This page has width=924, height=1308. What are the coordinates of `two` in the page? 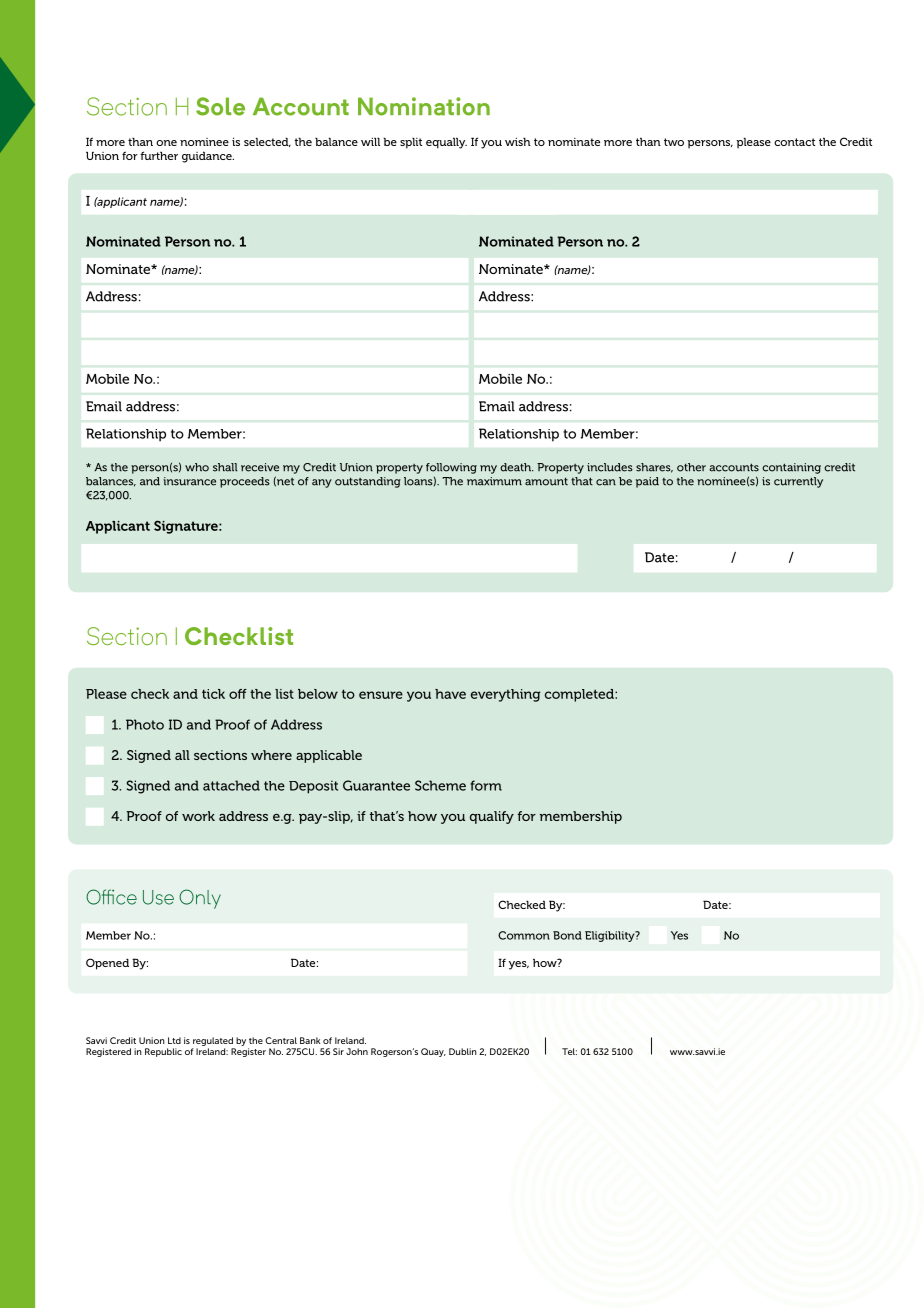 It's located at (674, 142).
